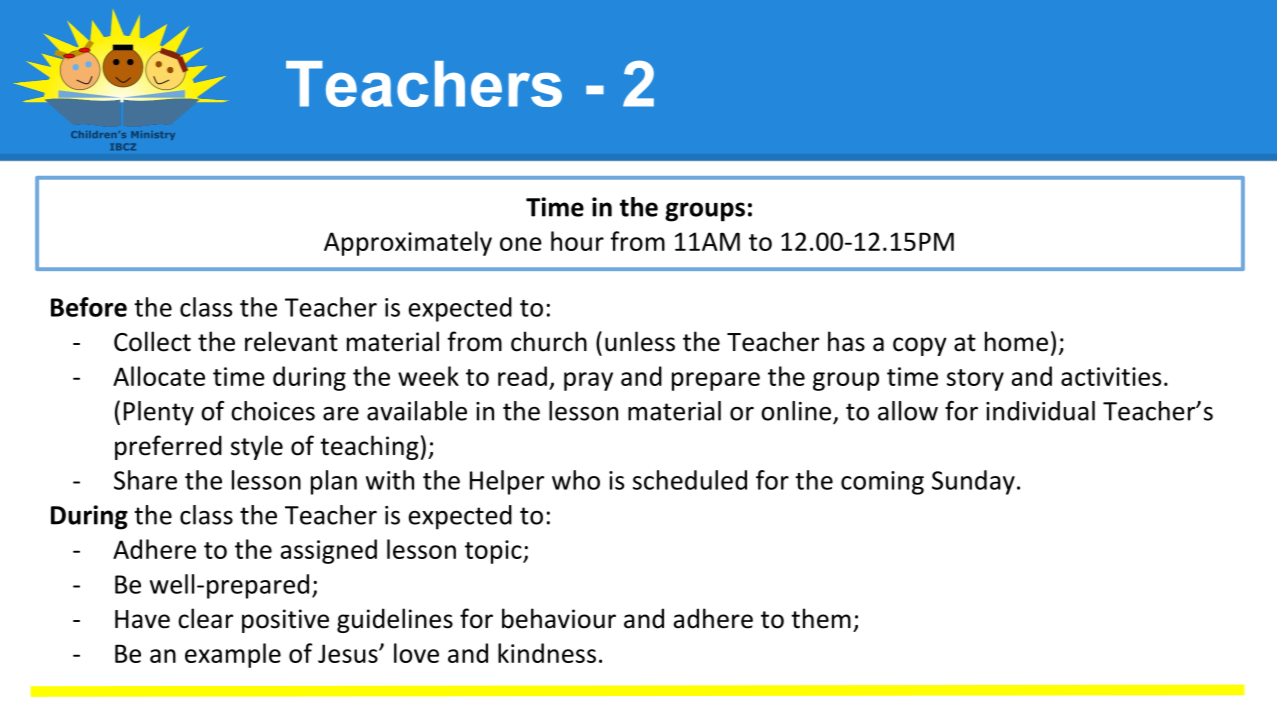 The image size is (1277, 719). Describe the element at coordinates (821, 618) in the page. I see `them` at that location.
